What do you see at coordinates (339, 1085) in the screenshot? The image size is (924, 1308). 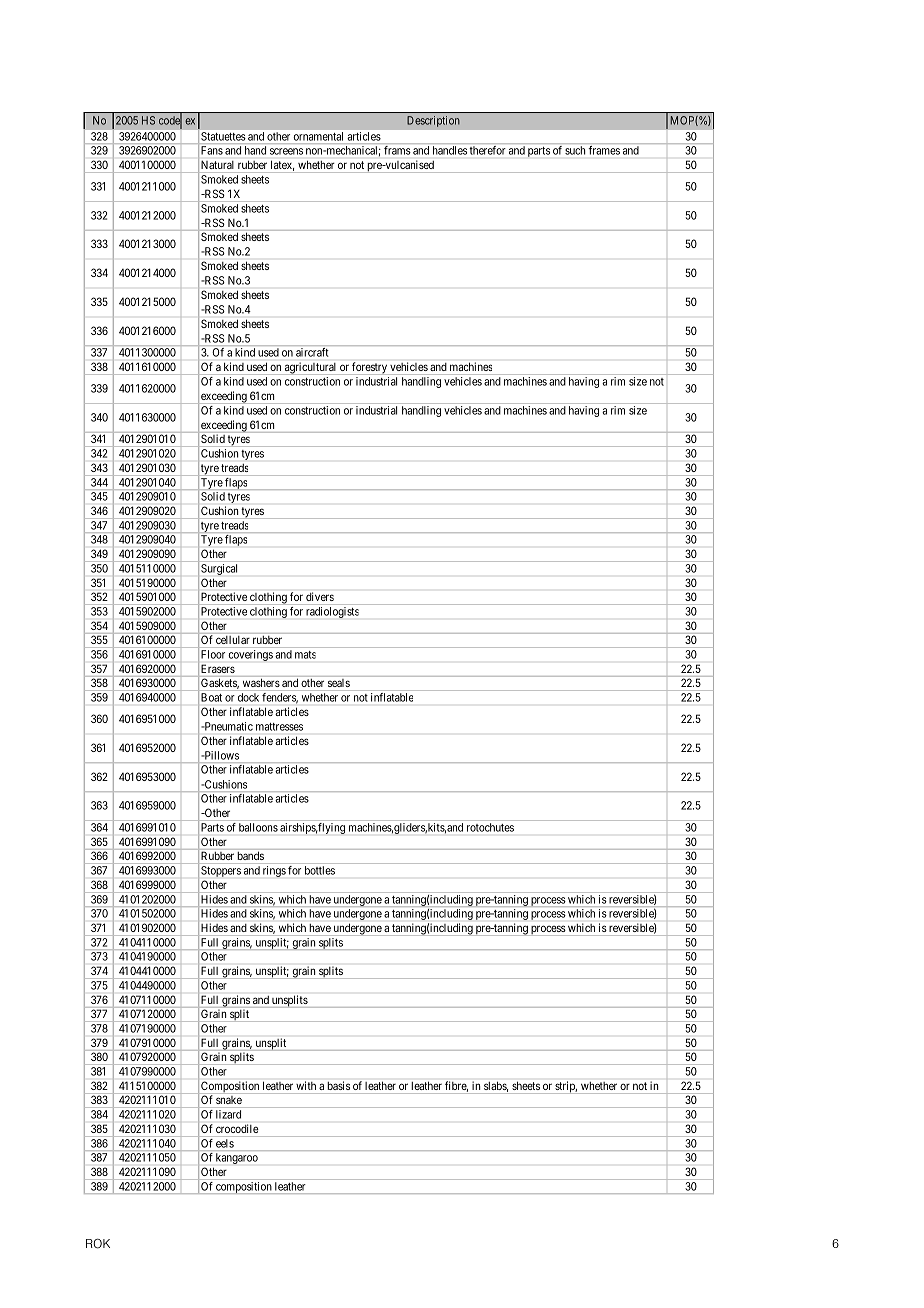 I see `basis` at bounding box center [339, 1085].
